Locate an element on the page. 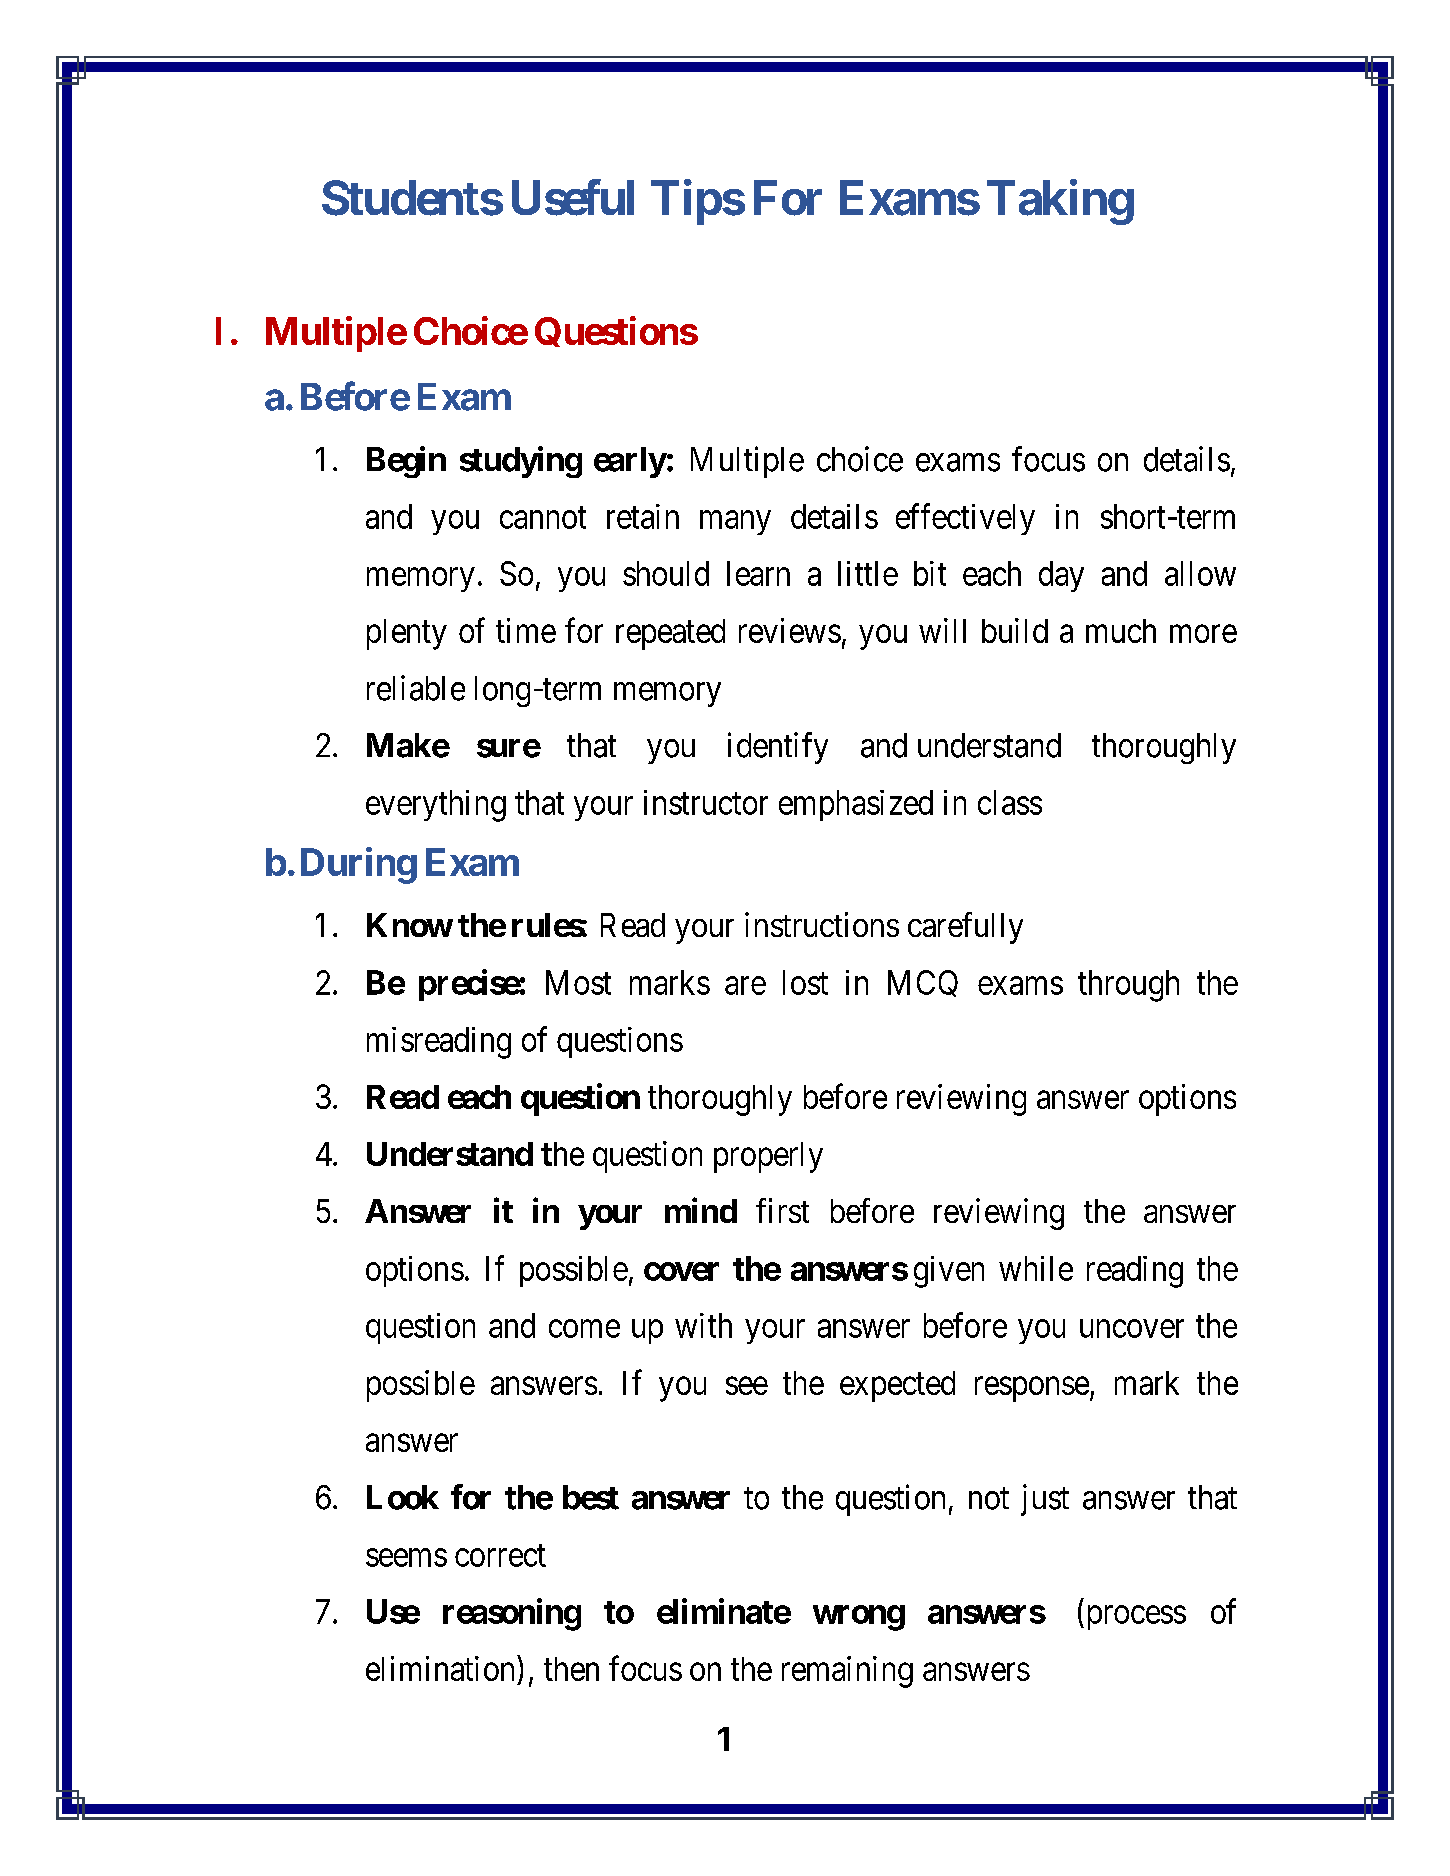  time is located at coordinates (526, 630).
